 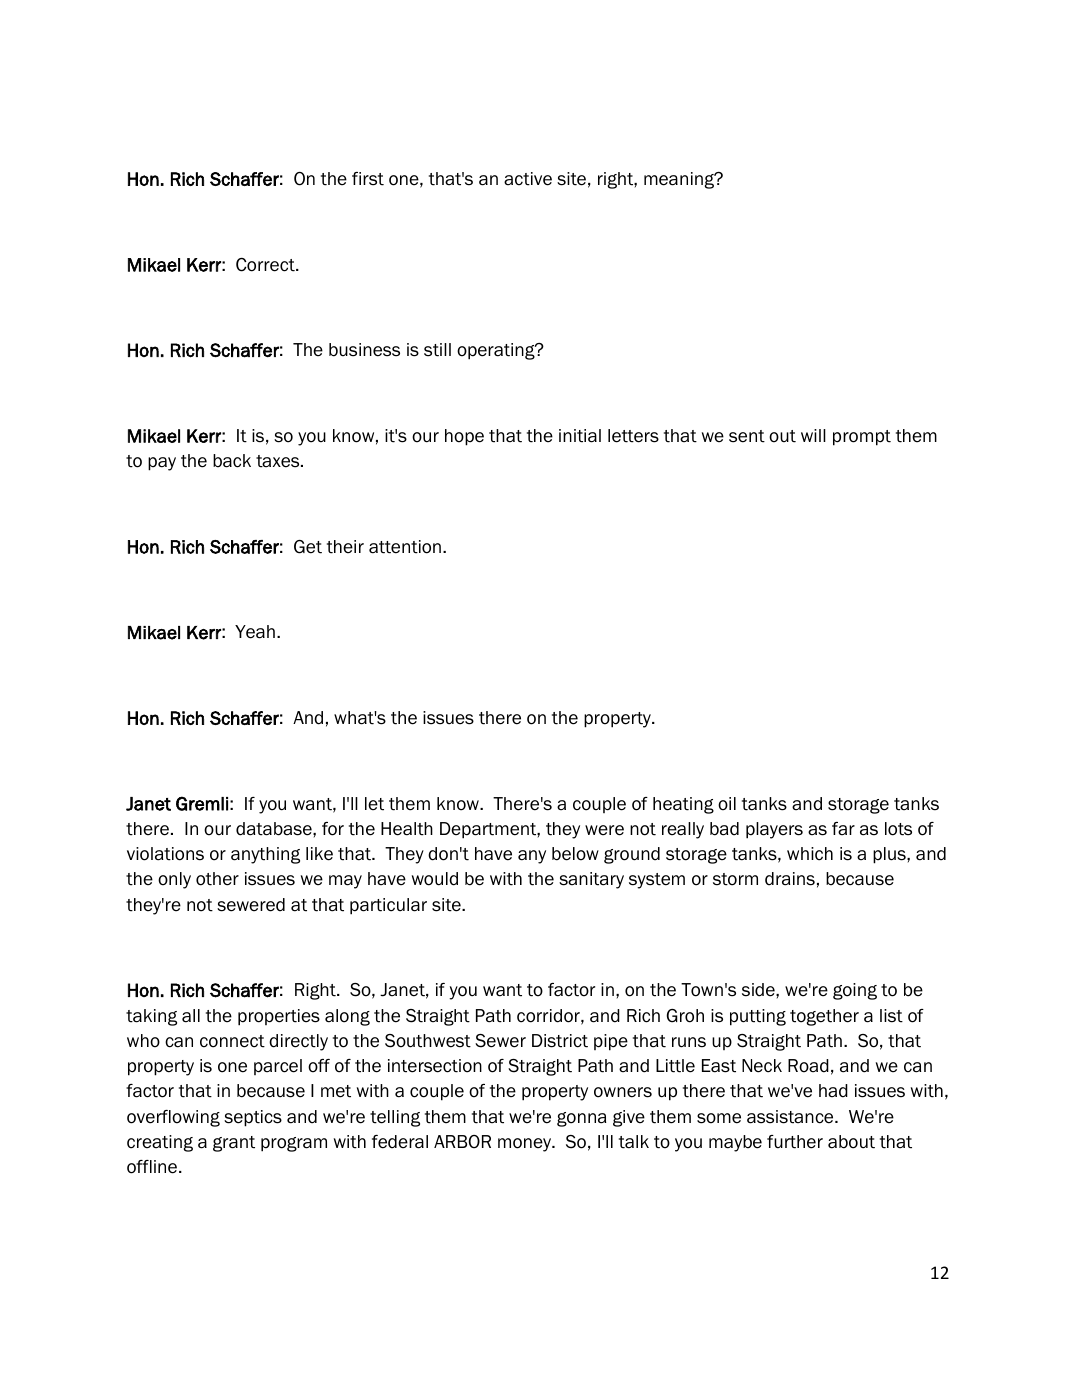 I want to click on meaning, so click(x=680, y=180).
